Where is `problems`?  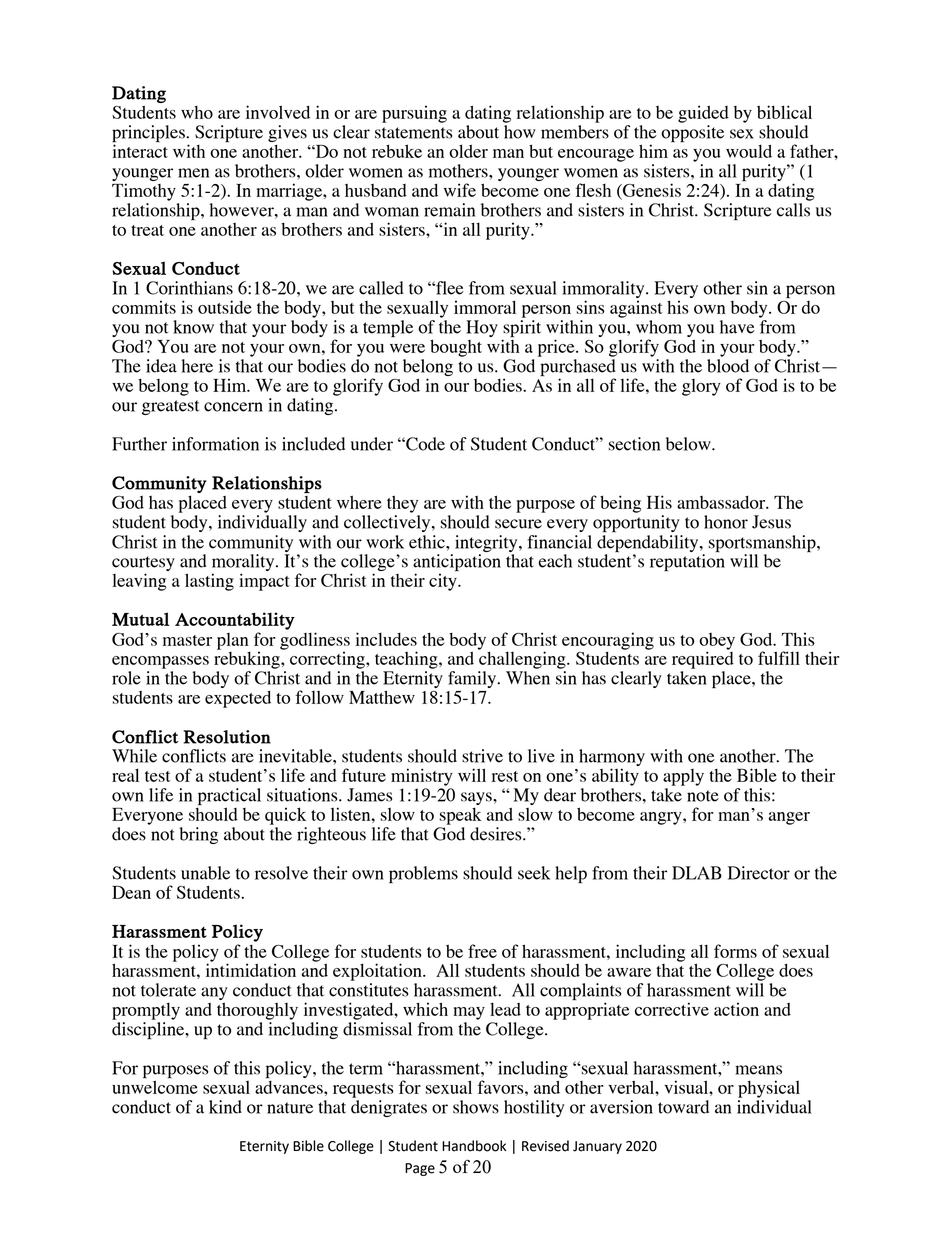 problems is located at coordinates (423, 874).
